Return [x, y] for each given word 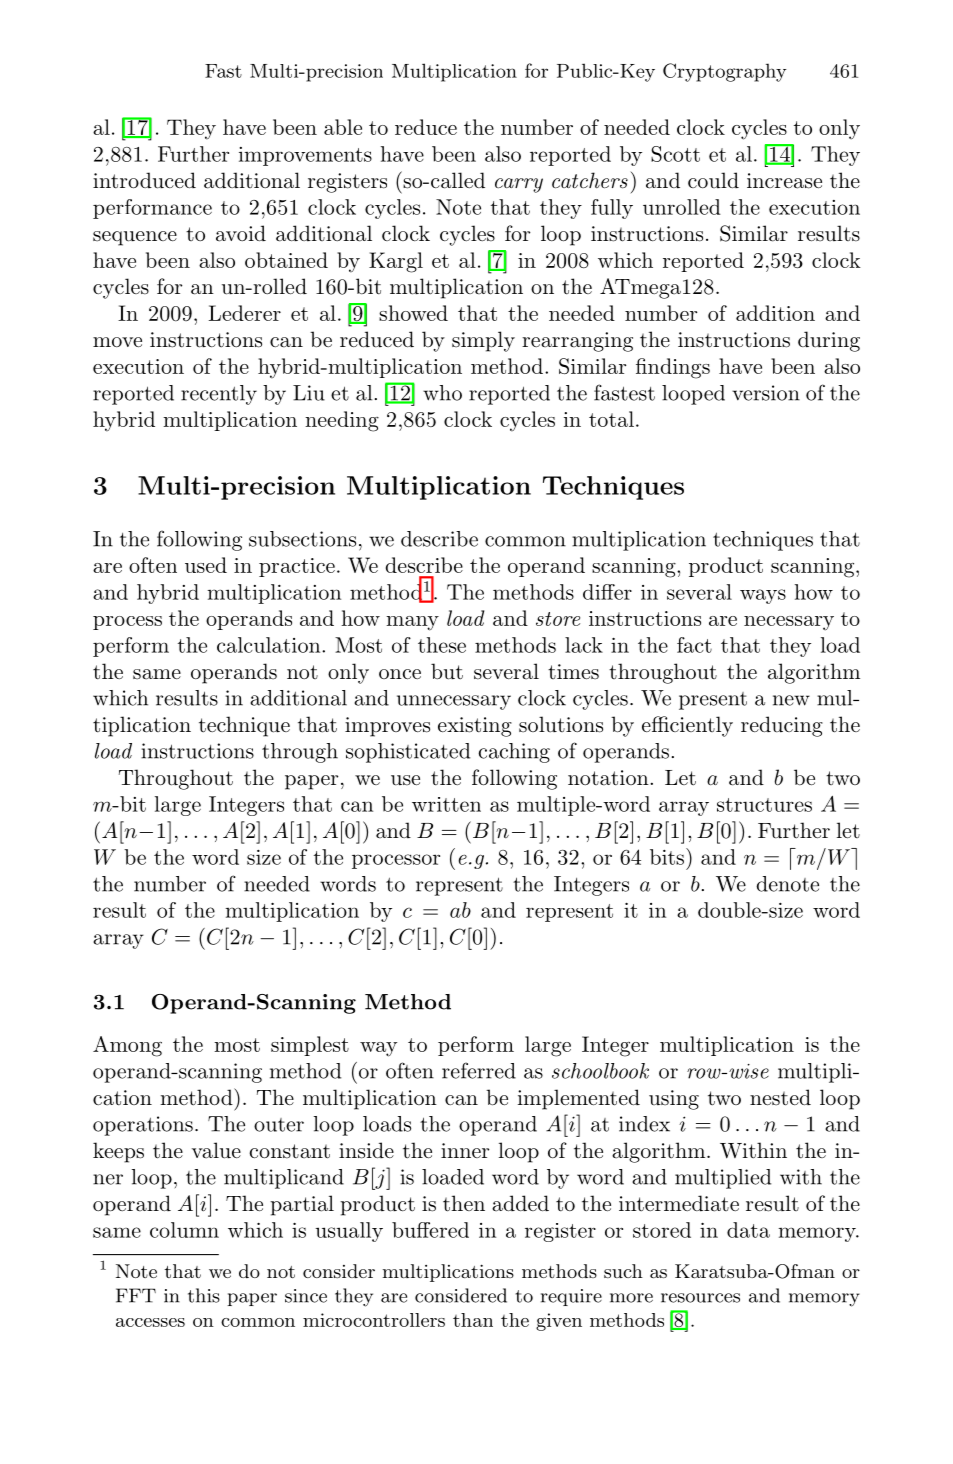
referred [479, 1070]
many [412, 623]
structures [764, 805]
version [766, 393]
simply [483, 341]
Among [127, 1046]
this [204, 1295]
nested [780, 1097]
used [206, 565]
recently [219, 395]
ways [763, 596]
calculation [270, 645]
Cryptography [725, 72]
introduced [144, 180]
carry [519, 185]
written [446, 804]
